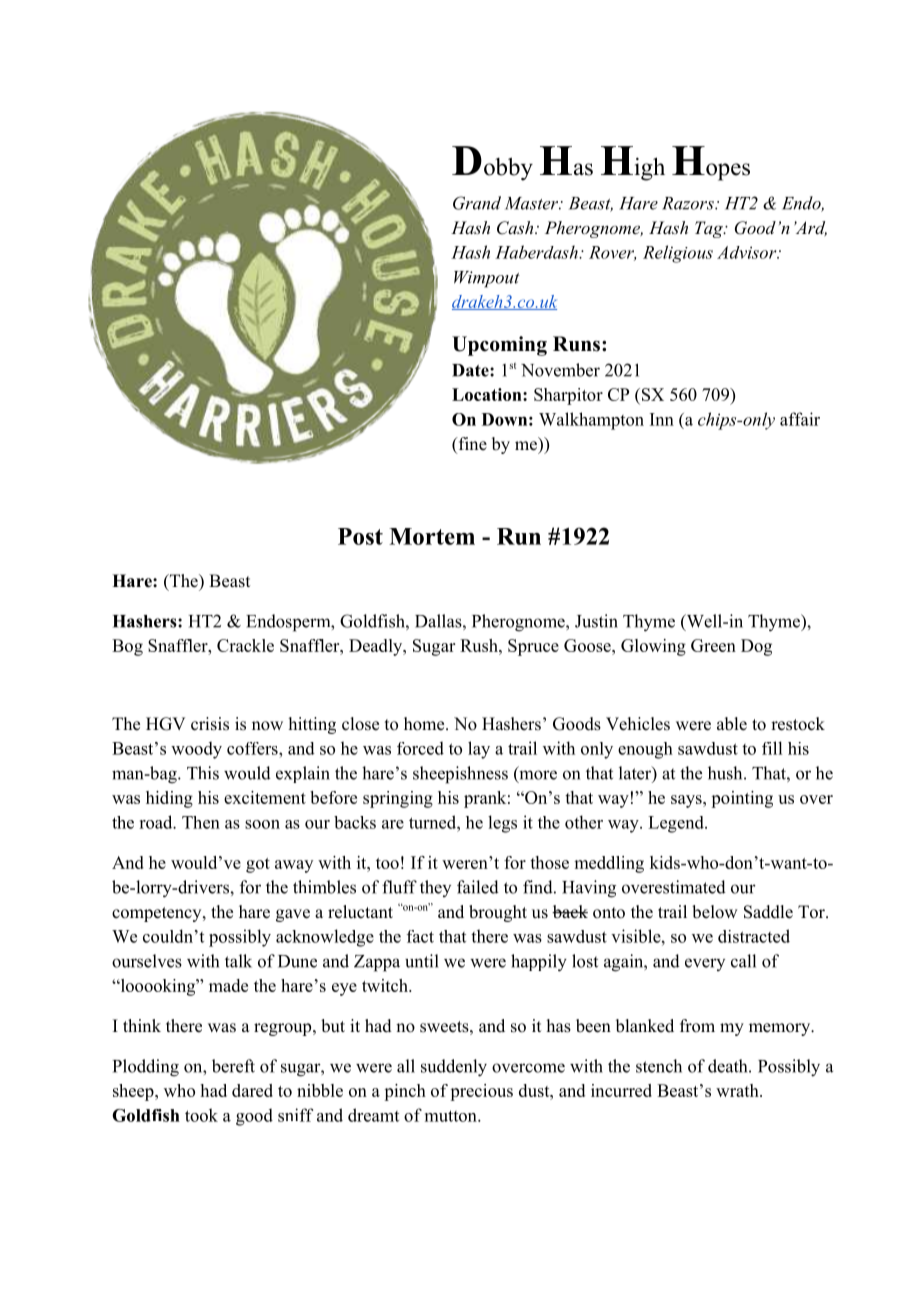  What do you see at coordinates (480, 645) in the page?
I see `Rush` at bounding box center [480, 645].
